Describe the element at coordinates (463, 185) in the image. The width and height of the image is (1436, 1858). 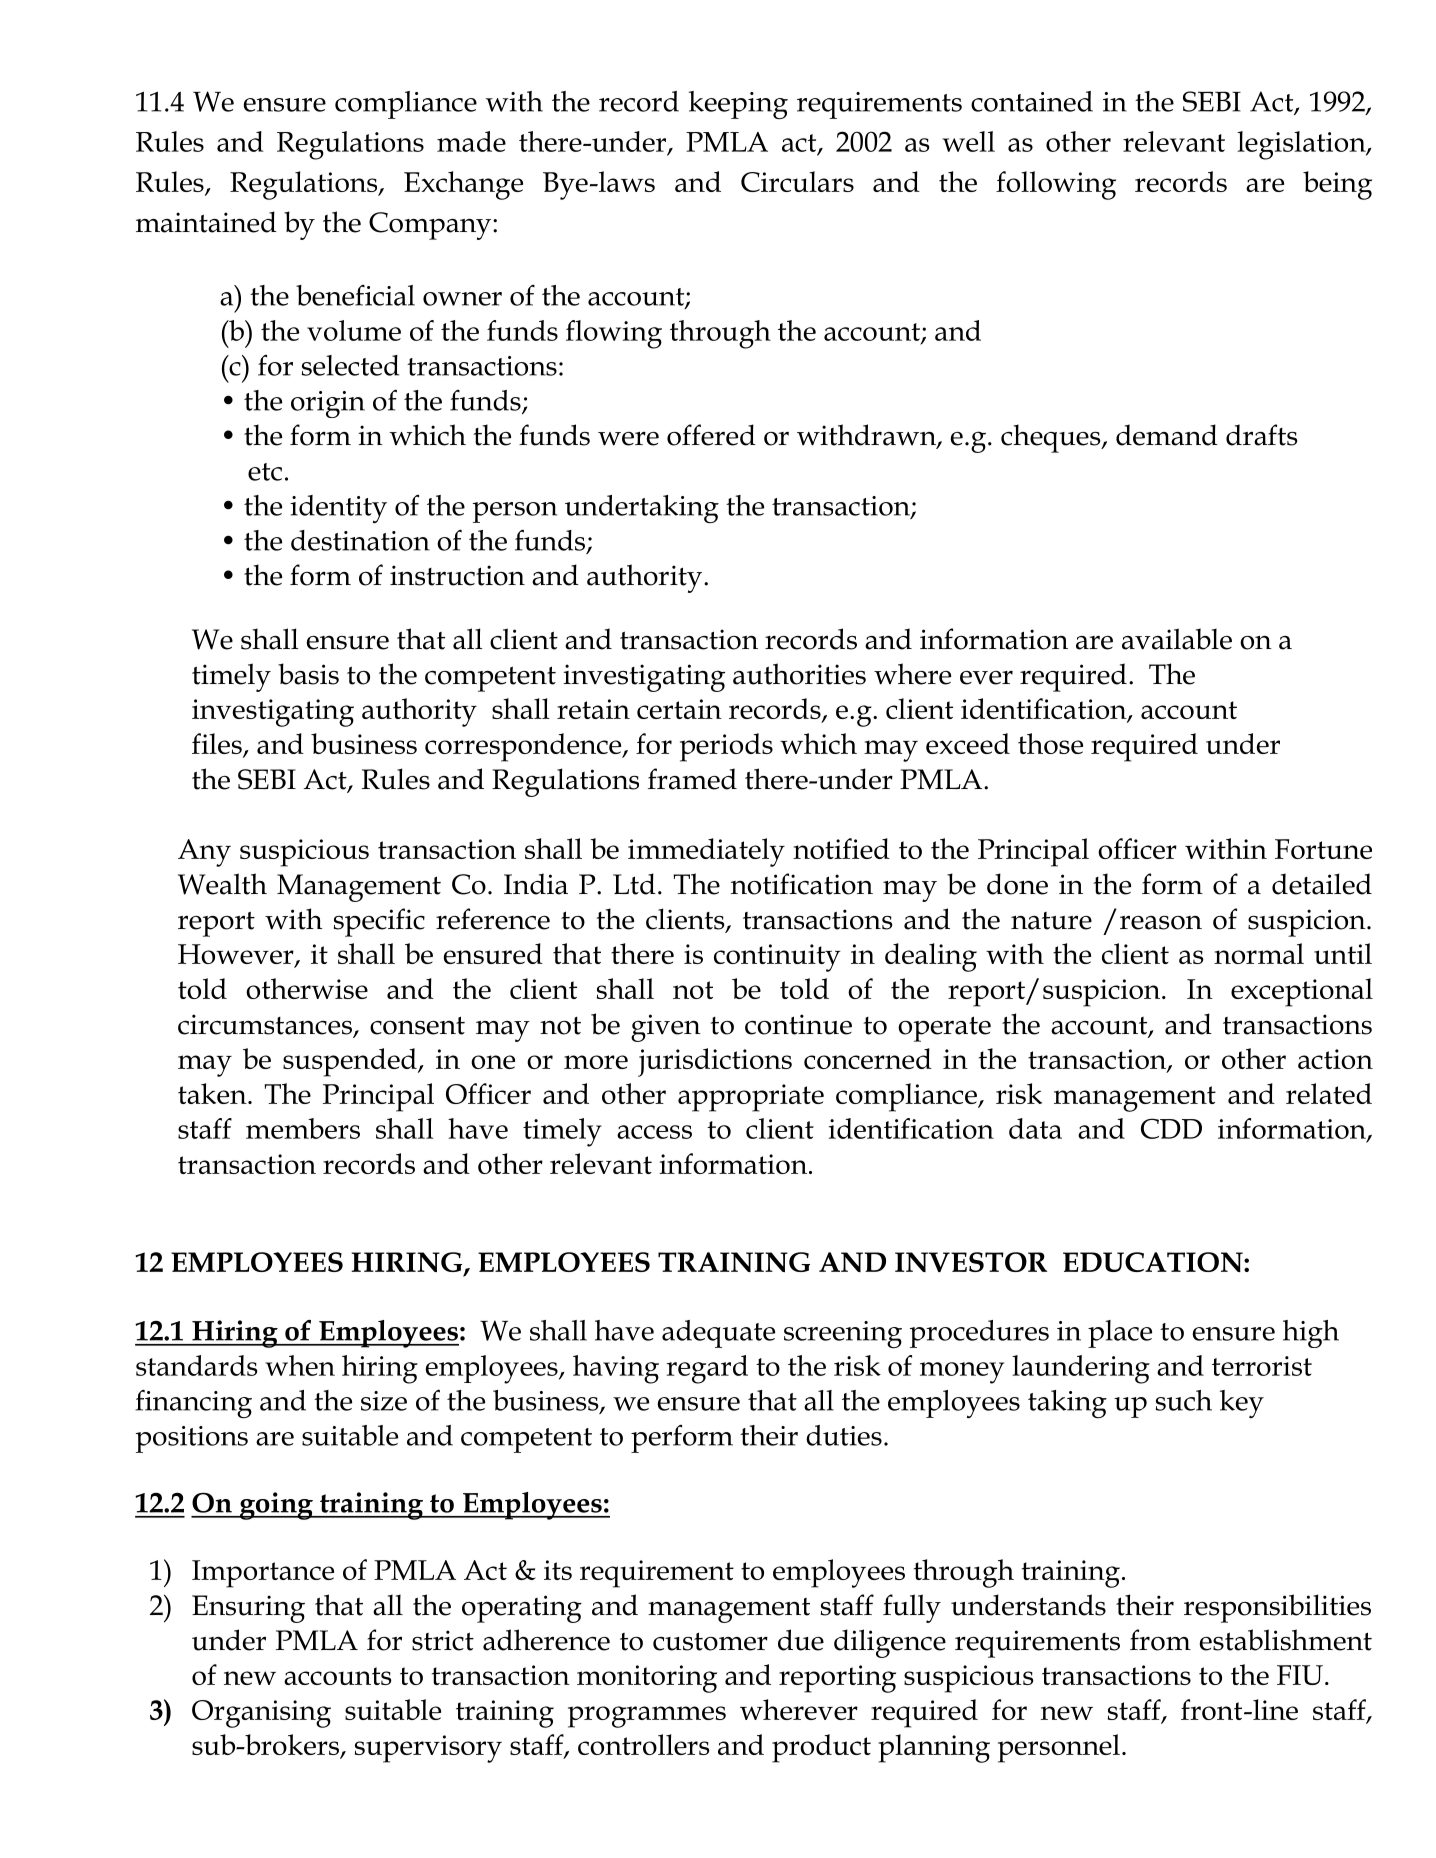
I see `Exchange` at that location.
